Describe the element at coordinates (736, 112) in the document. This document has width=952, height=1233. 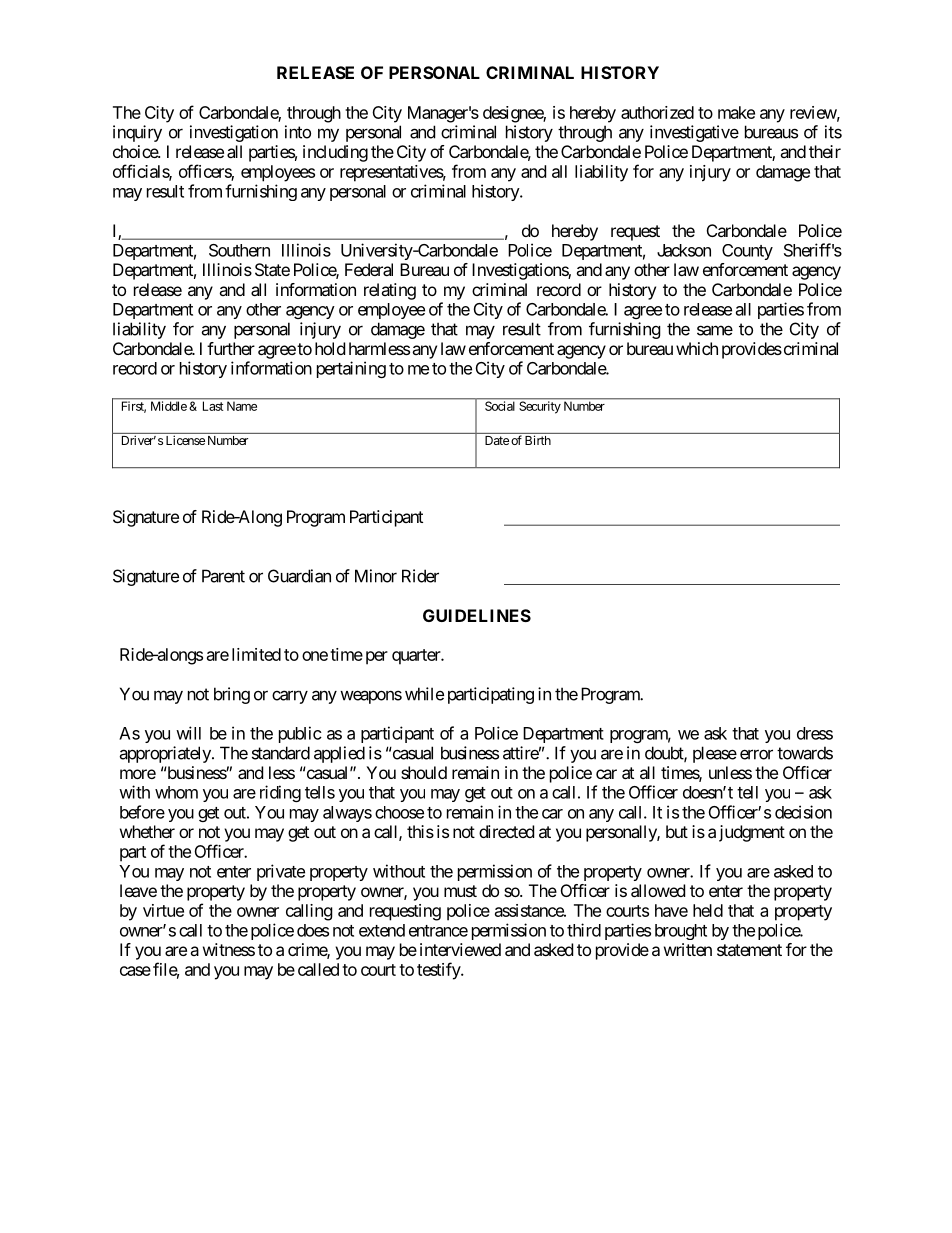
I see `make` at that location.
